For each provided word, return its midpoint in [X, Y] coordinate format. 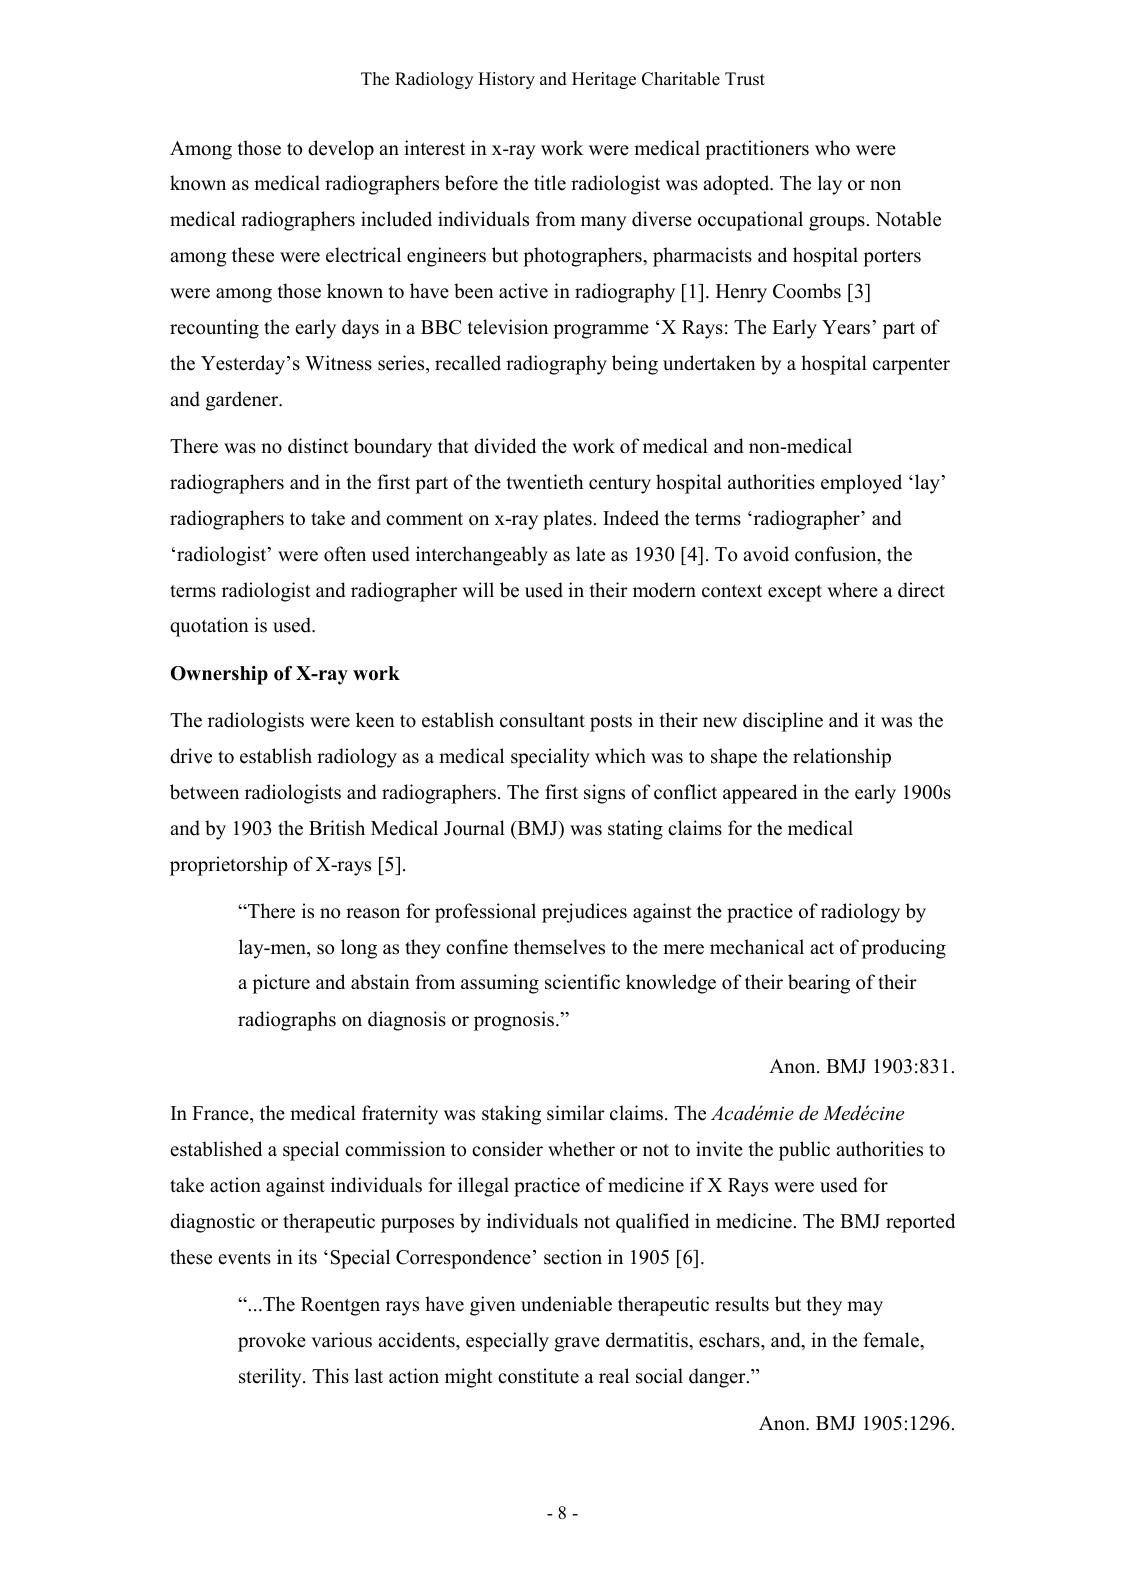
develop [341, 150]
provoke [272, 1342]
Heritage [604, 80]
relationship [842, 758]
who [832, 148]
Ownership [219, 675]
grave [577, 1344]
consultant [542, 720]
